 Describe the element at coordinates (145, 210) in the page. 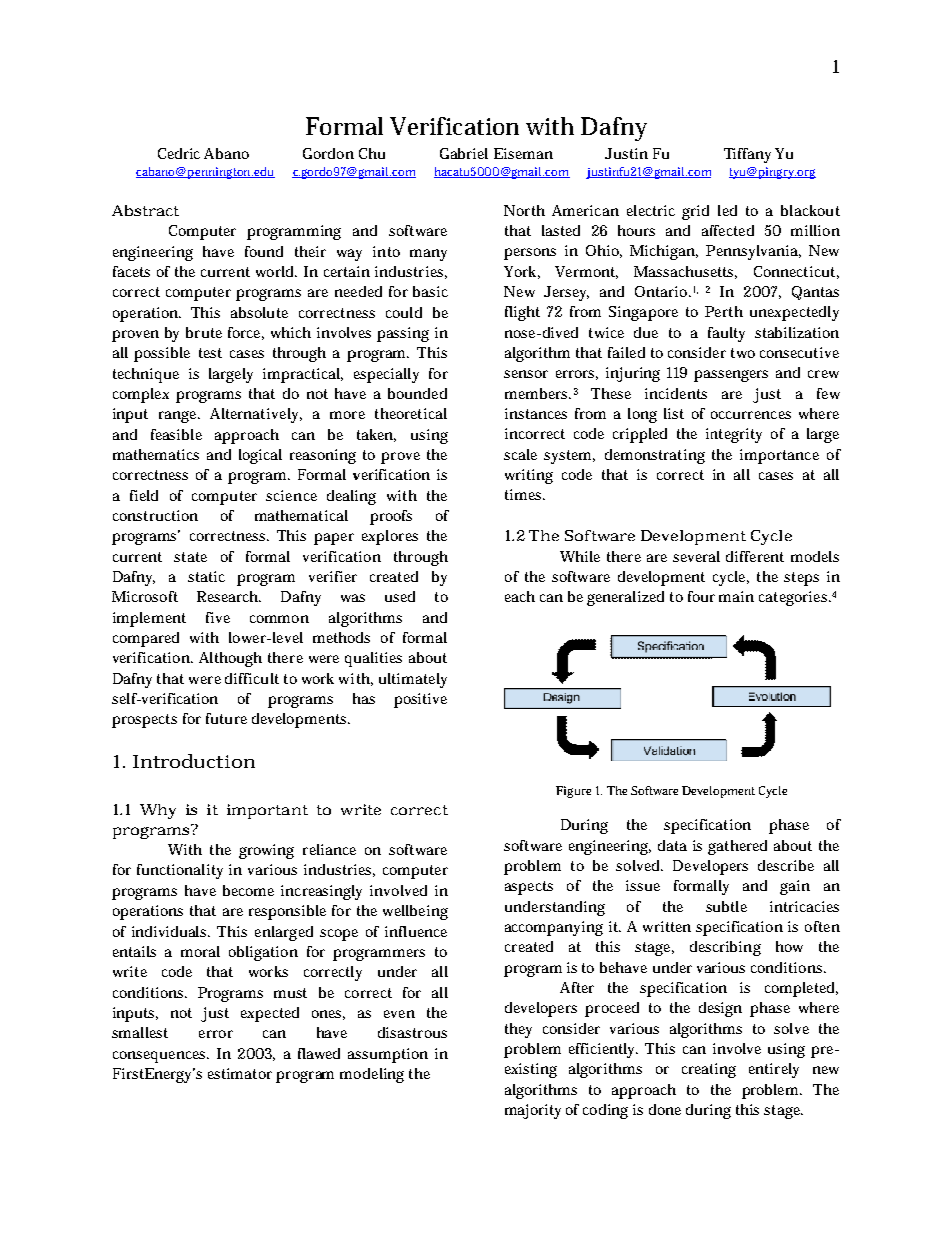

I see `Abstract` at that location.
